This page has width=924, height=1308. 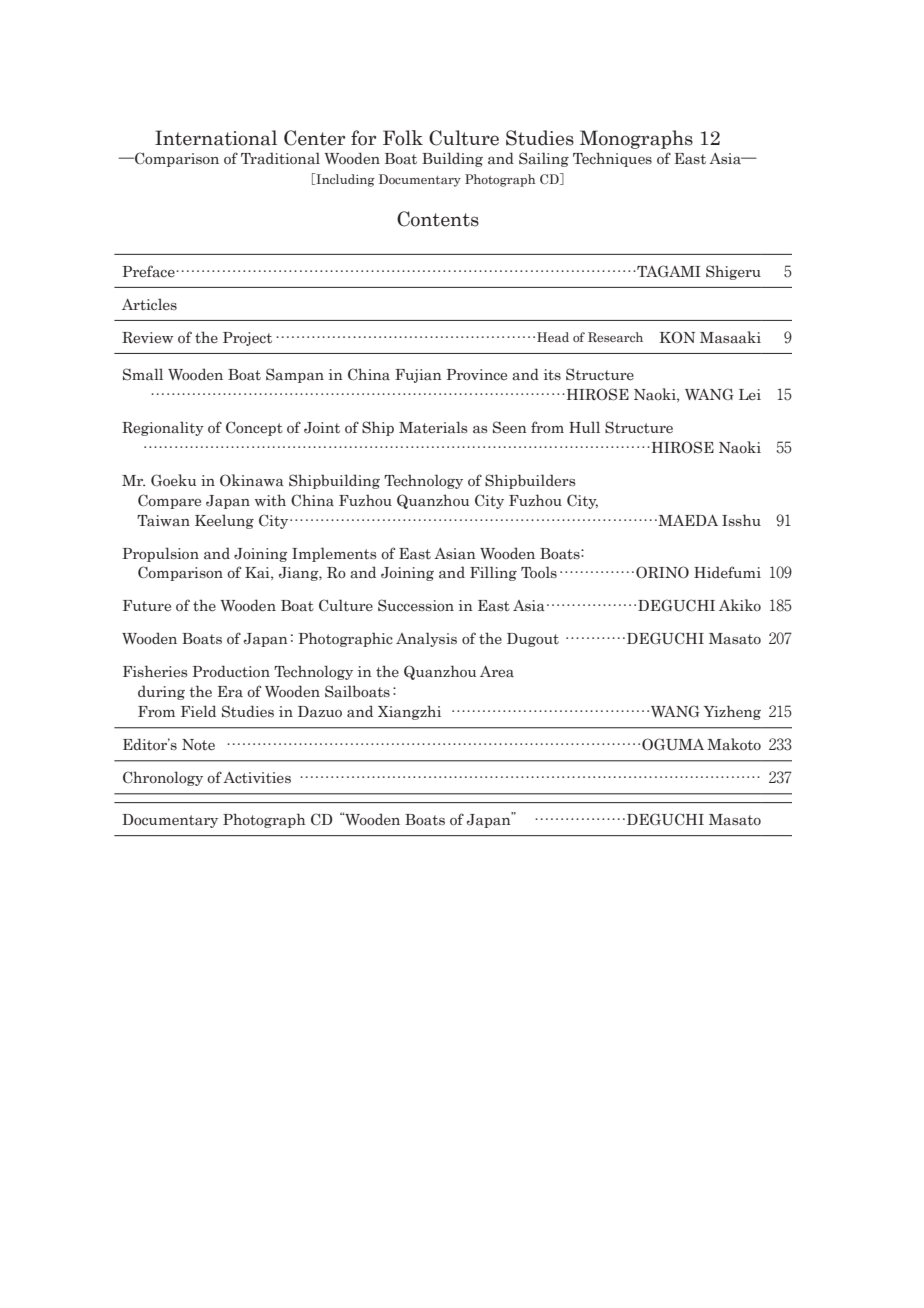 What do you see at coordinates (198, 745) in the page?
I see `Note` at bounding box center [198, 745].
